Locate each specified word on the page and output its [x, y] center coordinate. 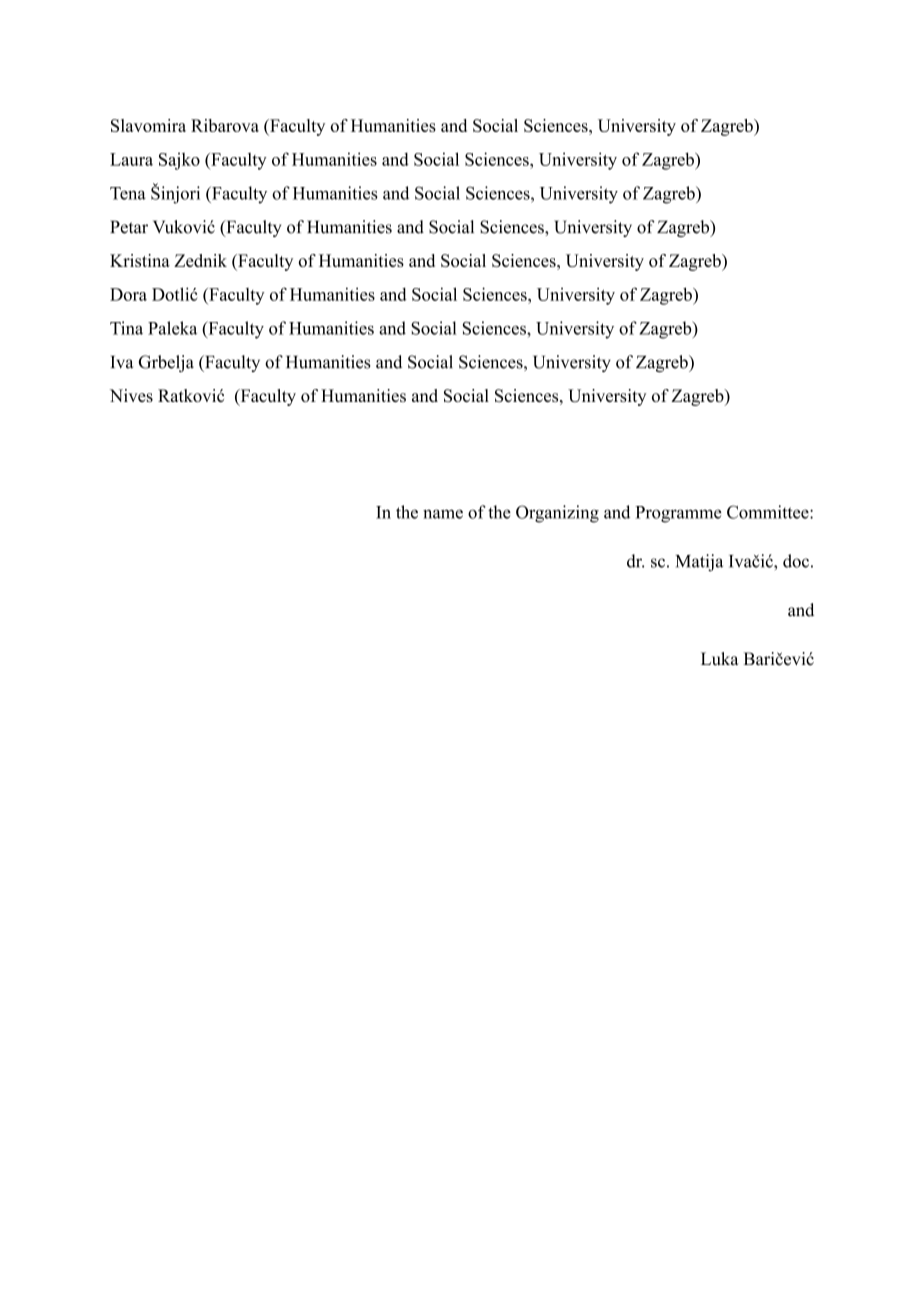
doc [796, 561]
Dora [128, 294]
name [443, 514]
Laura [131, 159]
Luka [720, 659]
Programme [678, 514]
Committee [769, 512]
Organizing [557, 514]
